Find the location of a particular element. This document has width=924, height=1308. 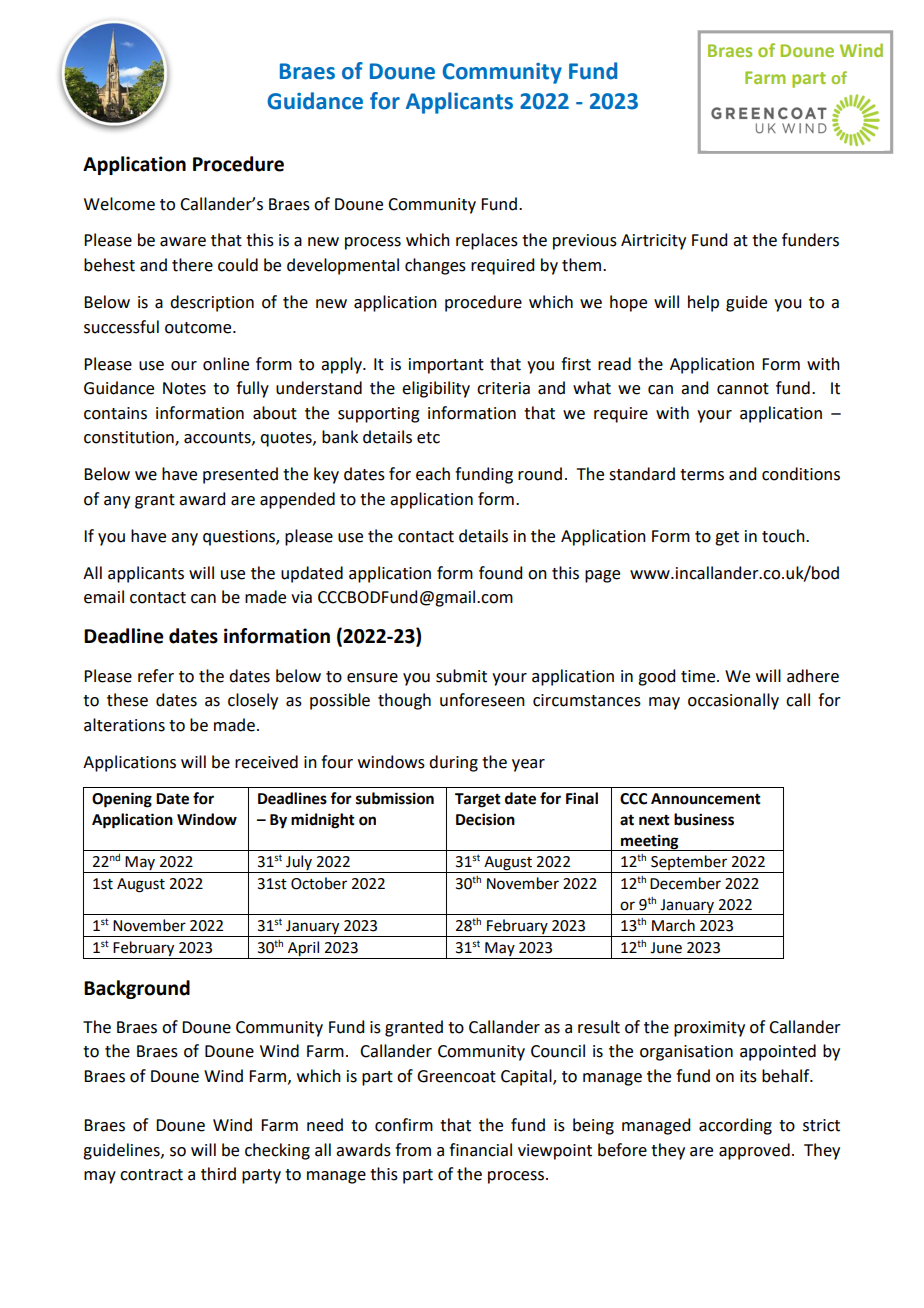

aware is located at coordinates (183, 242).
